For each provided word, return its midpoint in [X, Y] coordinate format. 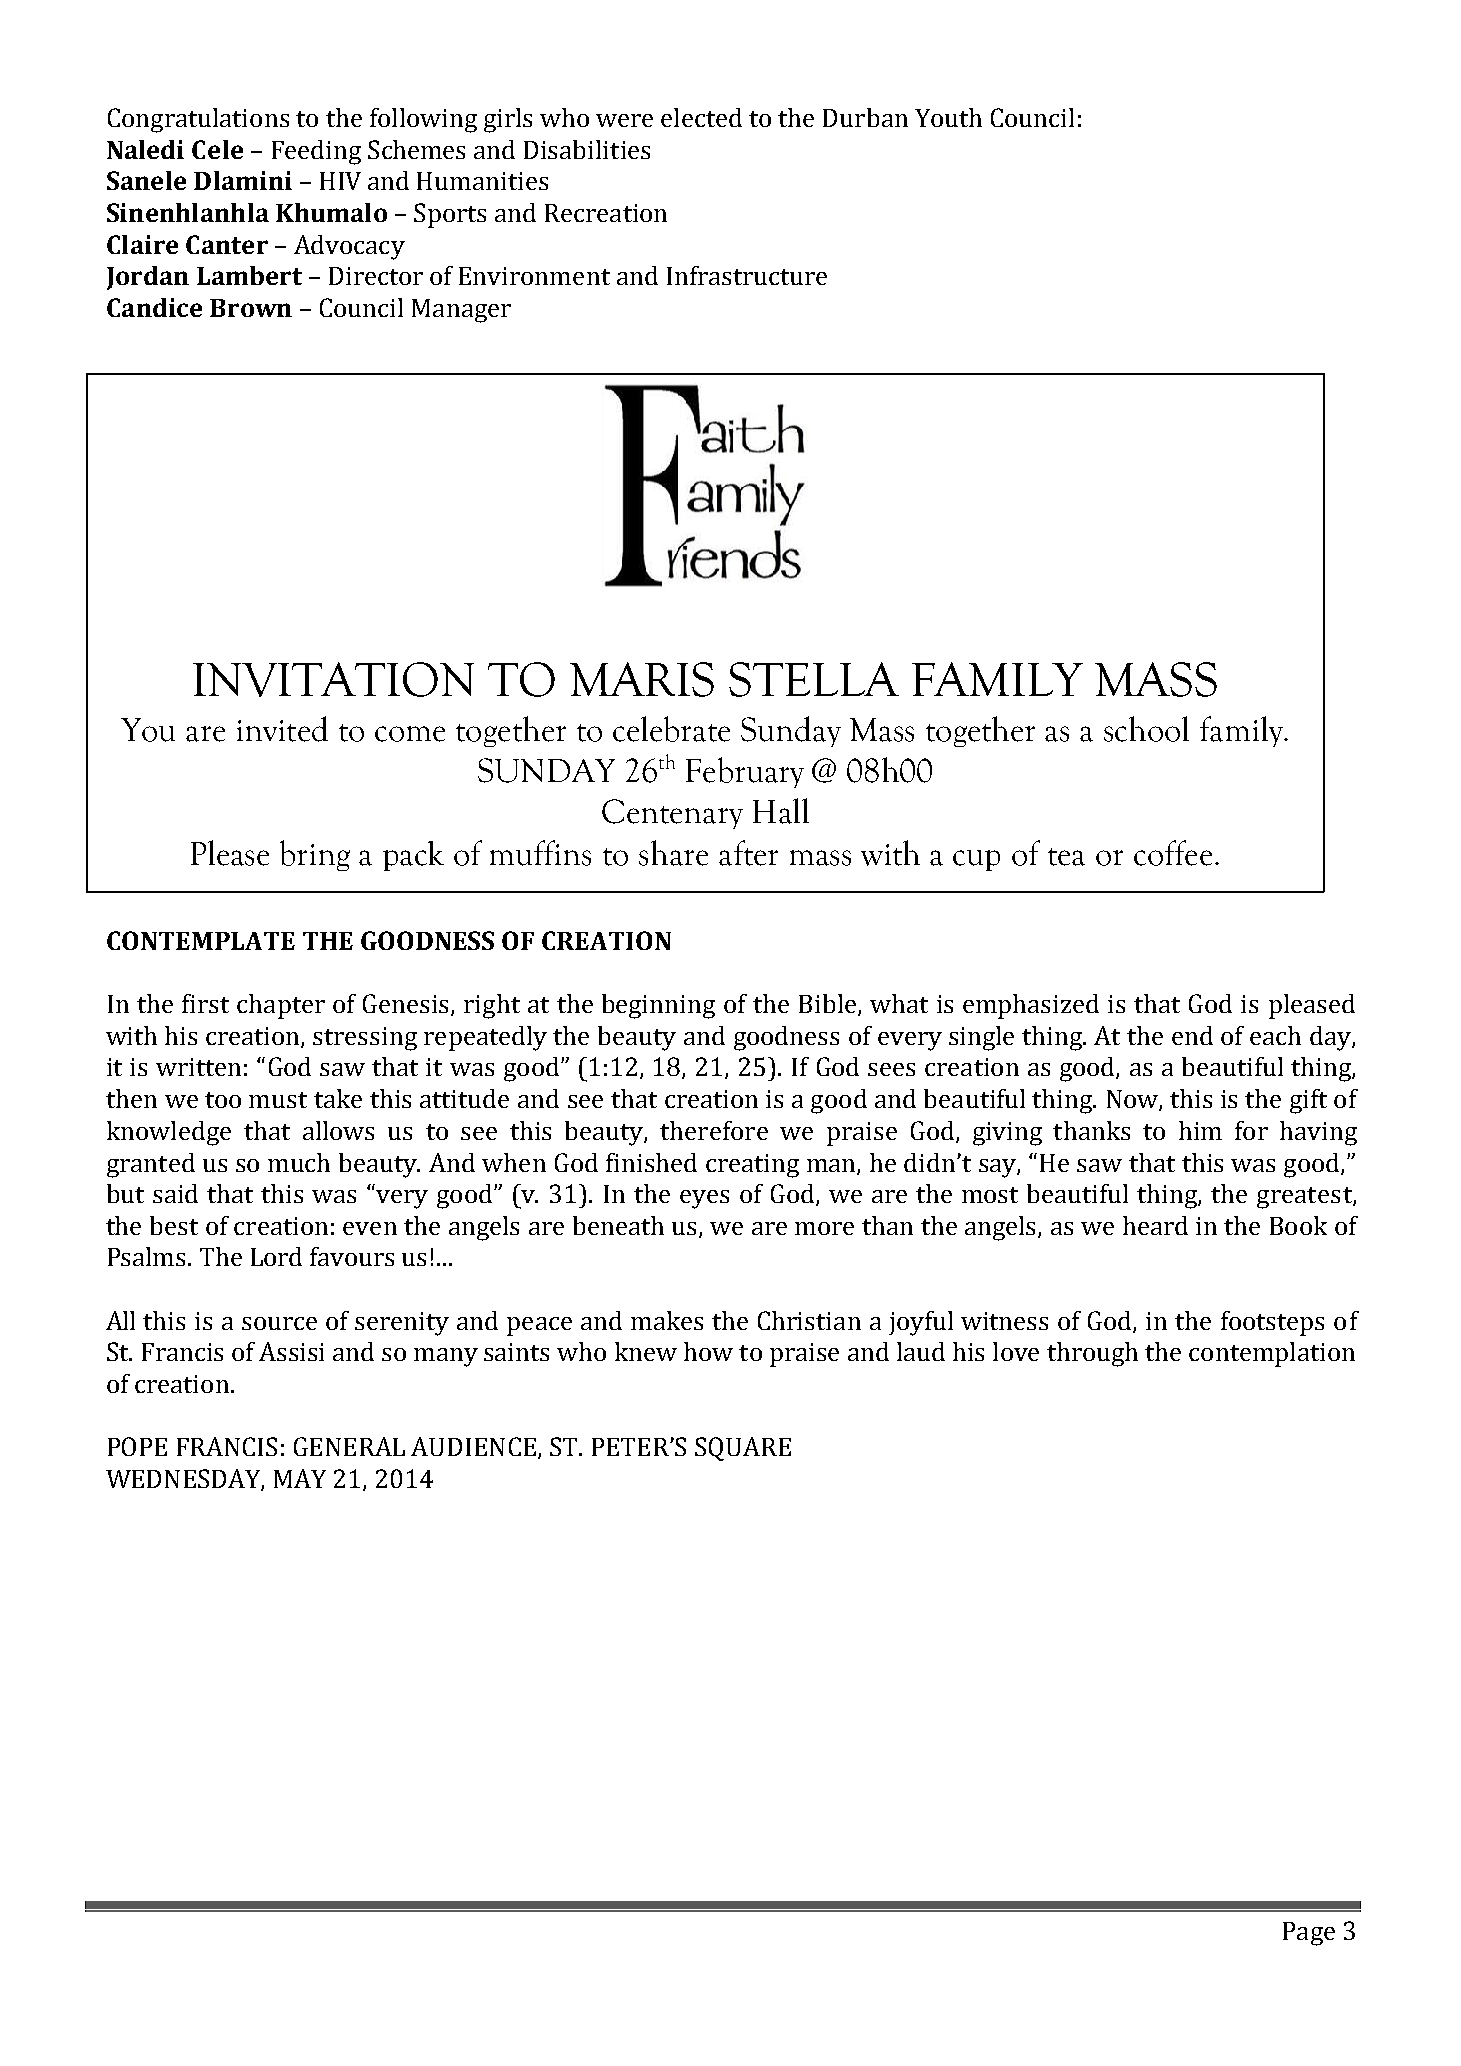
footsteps [1272, 1323]
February [745, 772]
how [708, 1351]
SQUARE [743, 1449]
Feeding [316, 152]
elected [701, 117]
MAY [300, 1478]
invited [282, 729]
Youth [948, 117]
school [1146, 729]
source [279, 1323]
